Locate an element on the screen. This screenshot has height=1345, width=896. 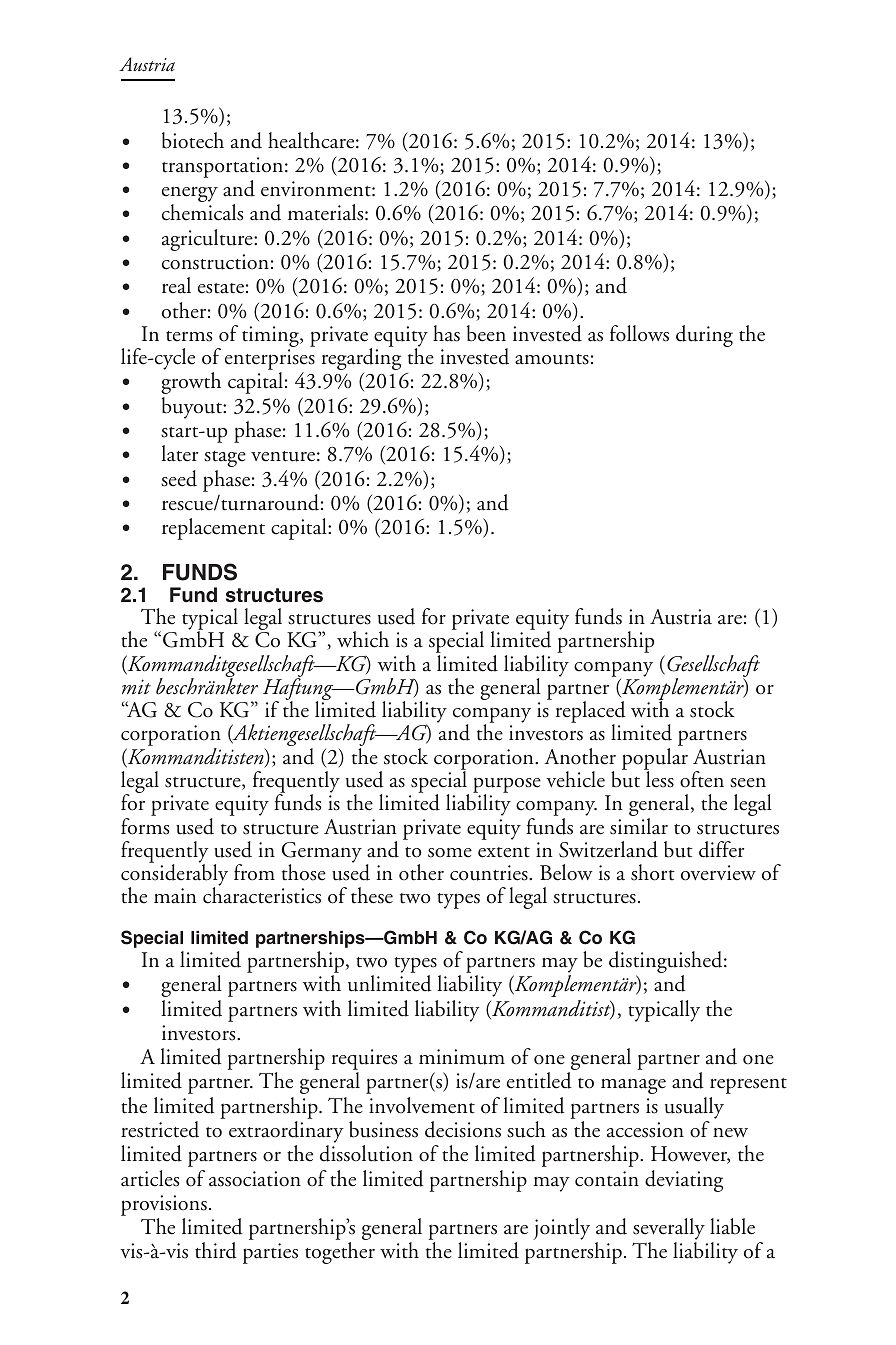
forms is located at coordinates (145, 826).
